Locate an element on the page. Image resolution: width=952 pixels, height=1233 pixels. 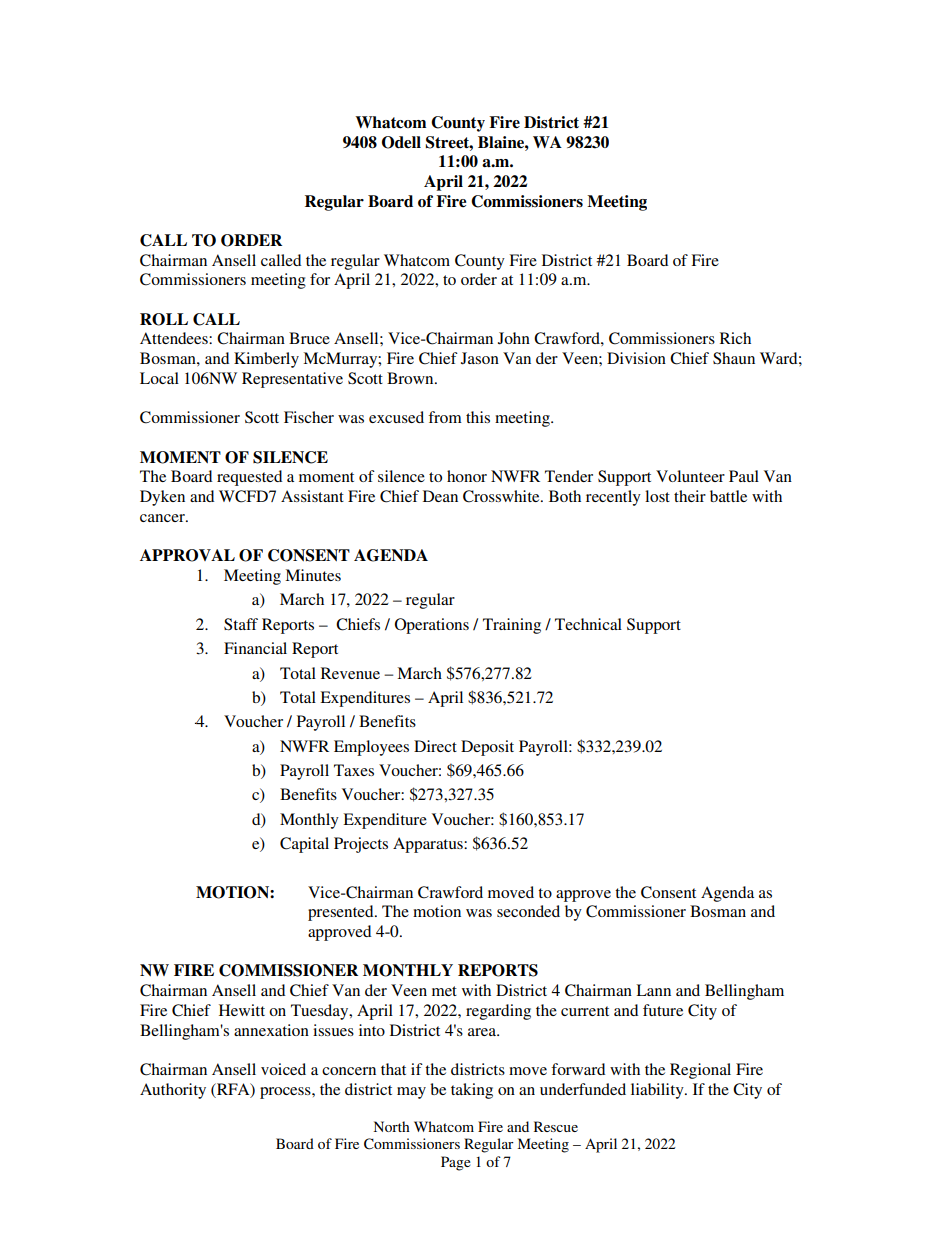
John is located at coordinates (514, 338).
